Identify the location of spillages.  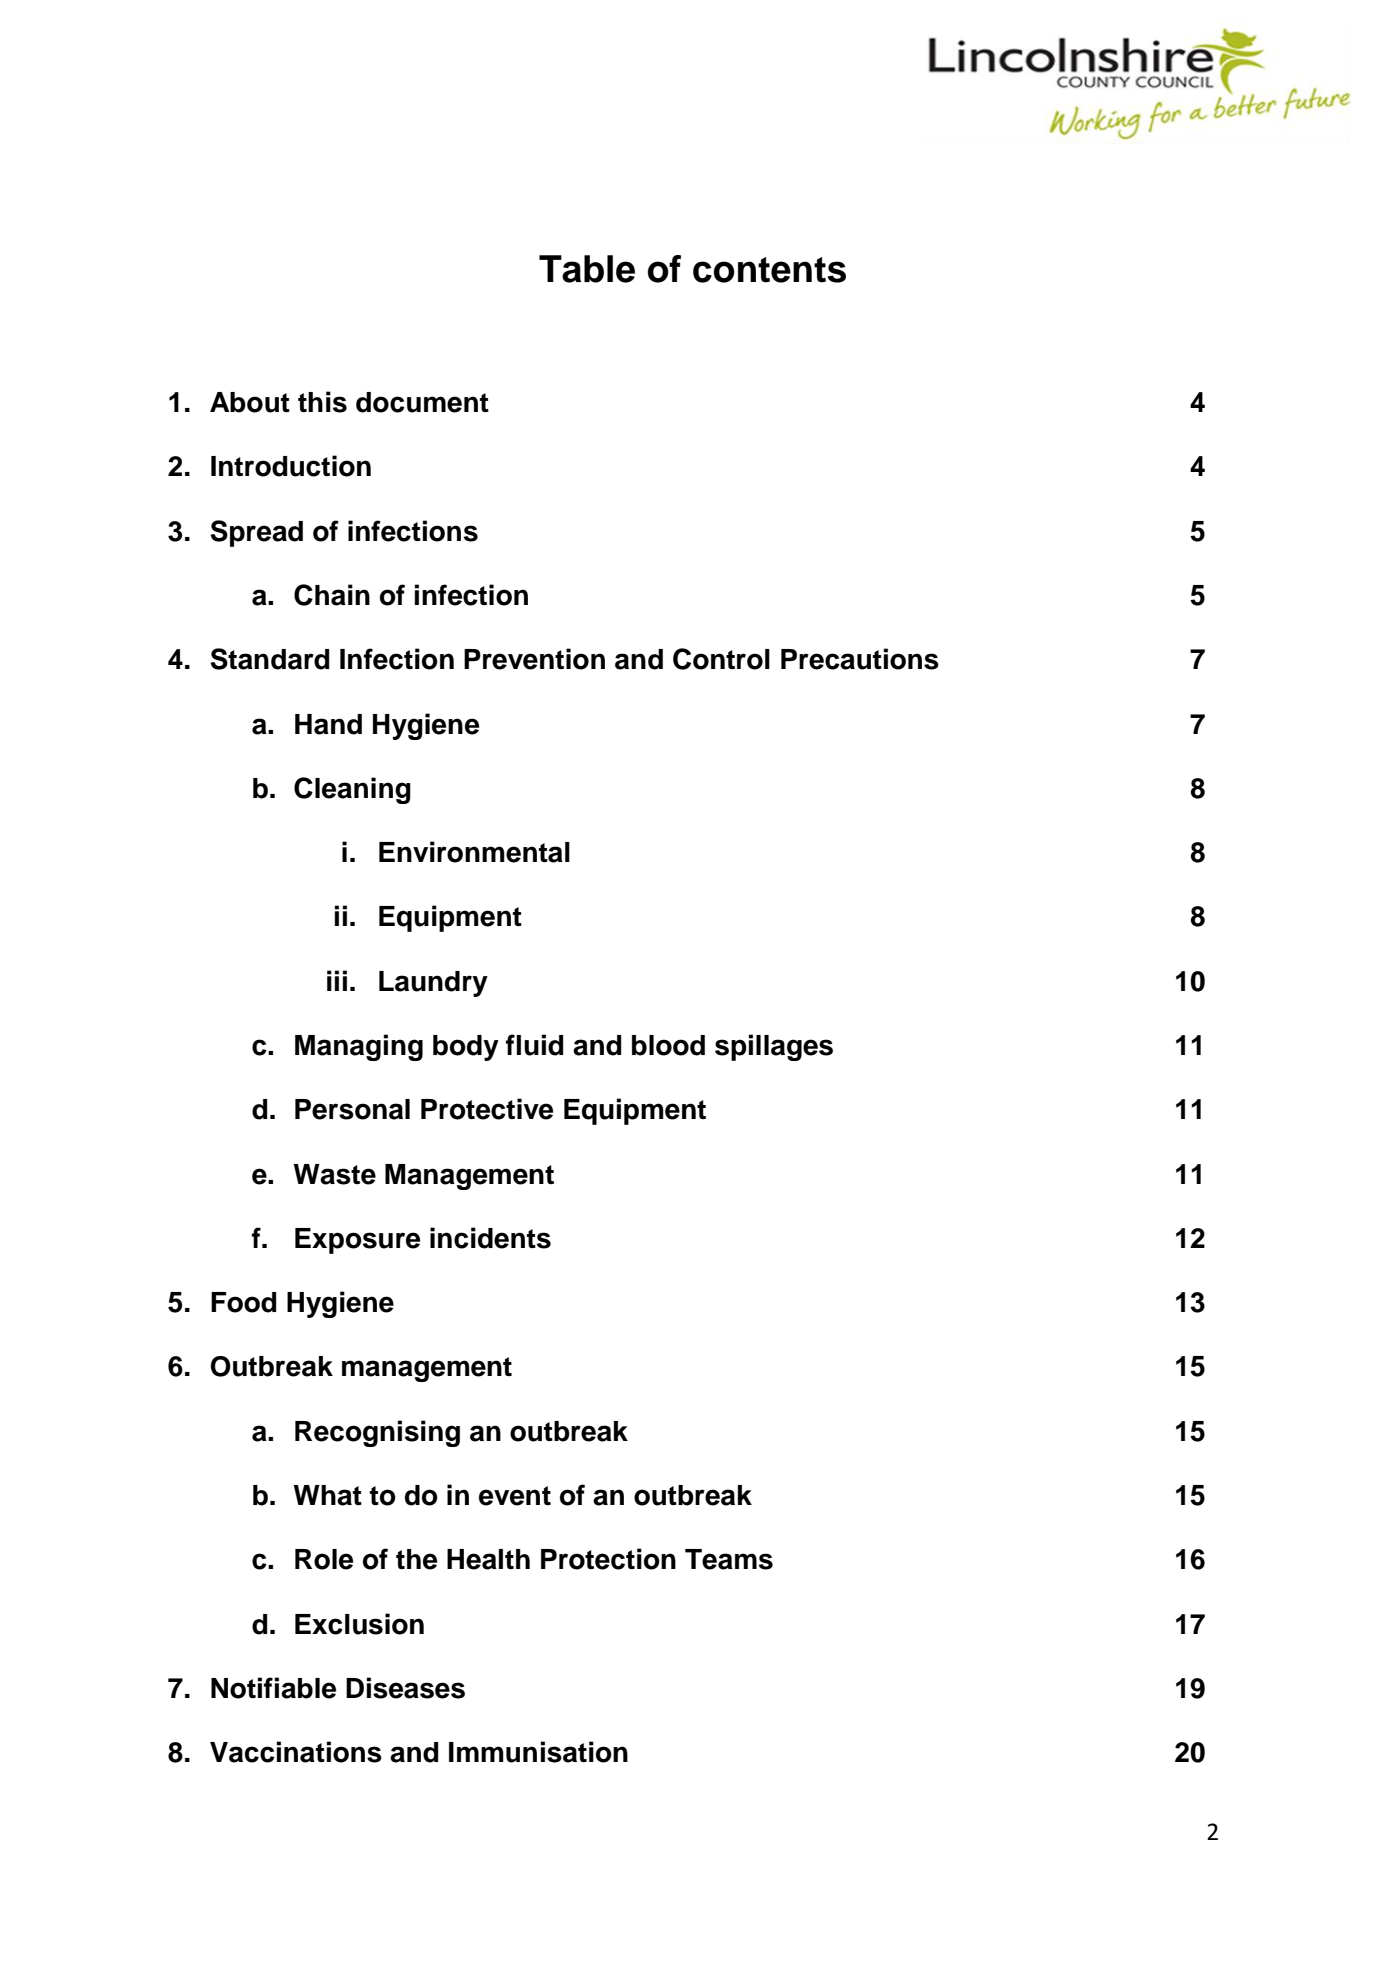
(774, 1047).
